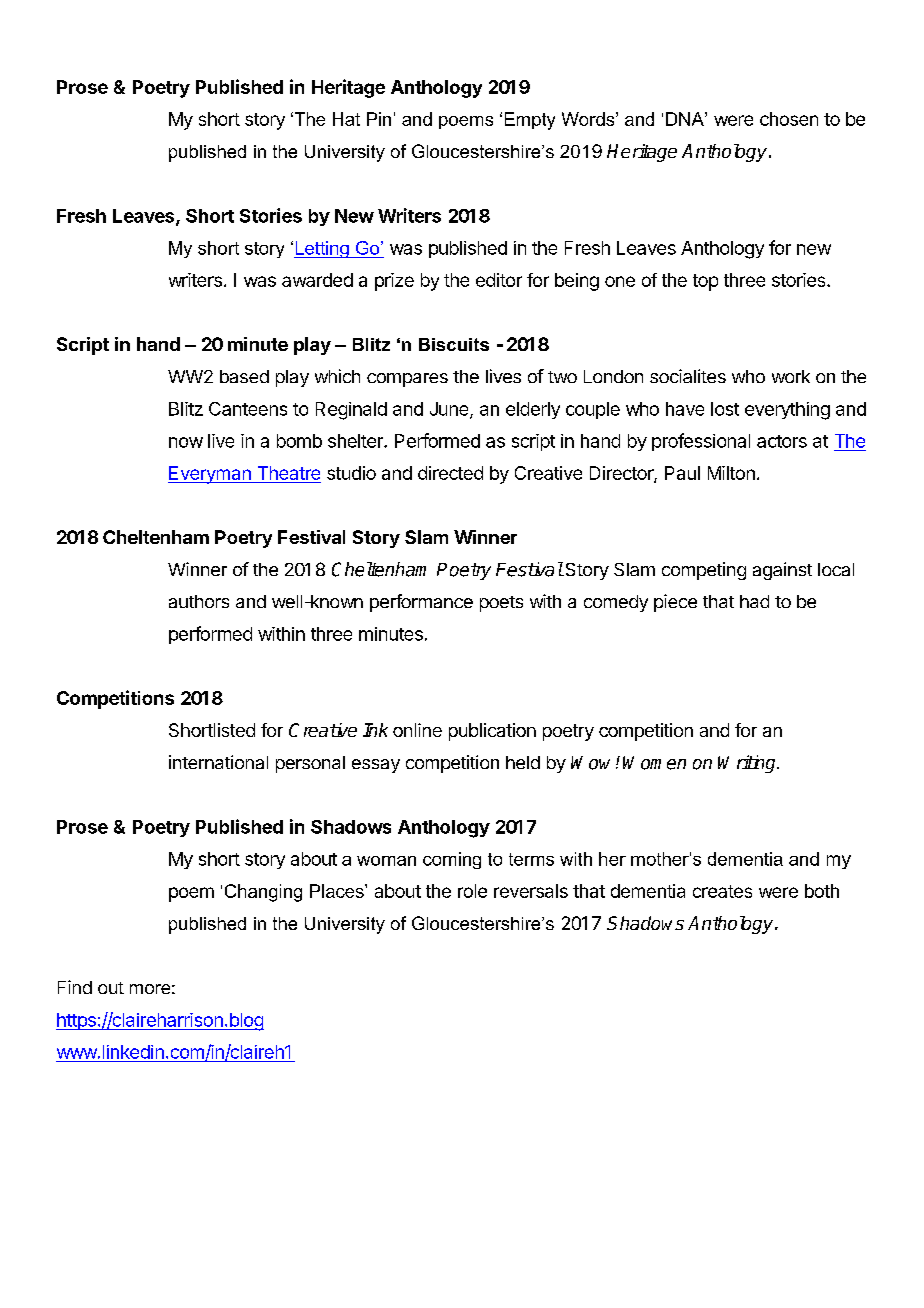 The image size is (924, 1308). I want to click on chosen, so click(789, 119).
